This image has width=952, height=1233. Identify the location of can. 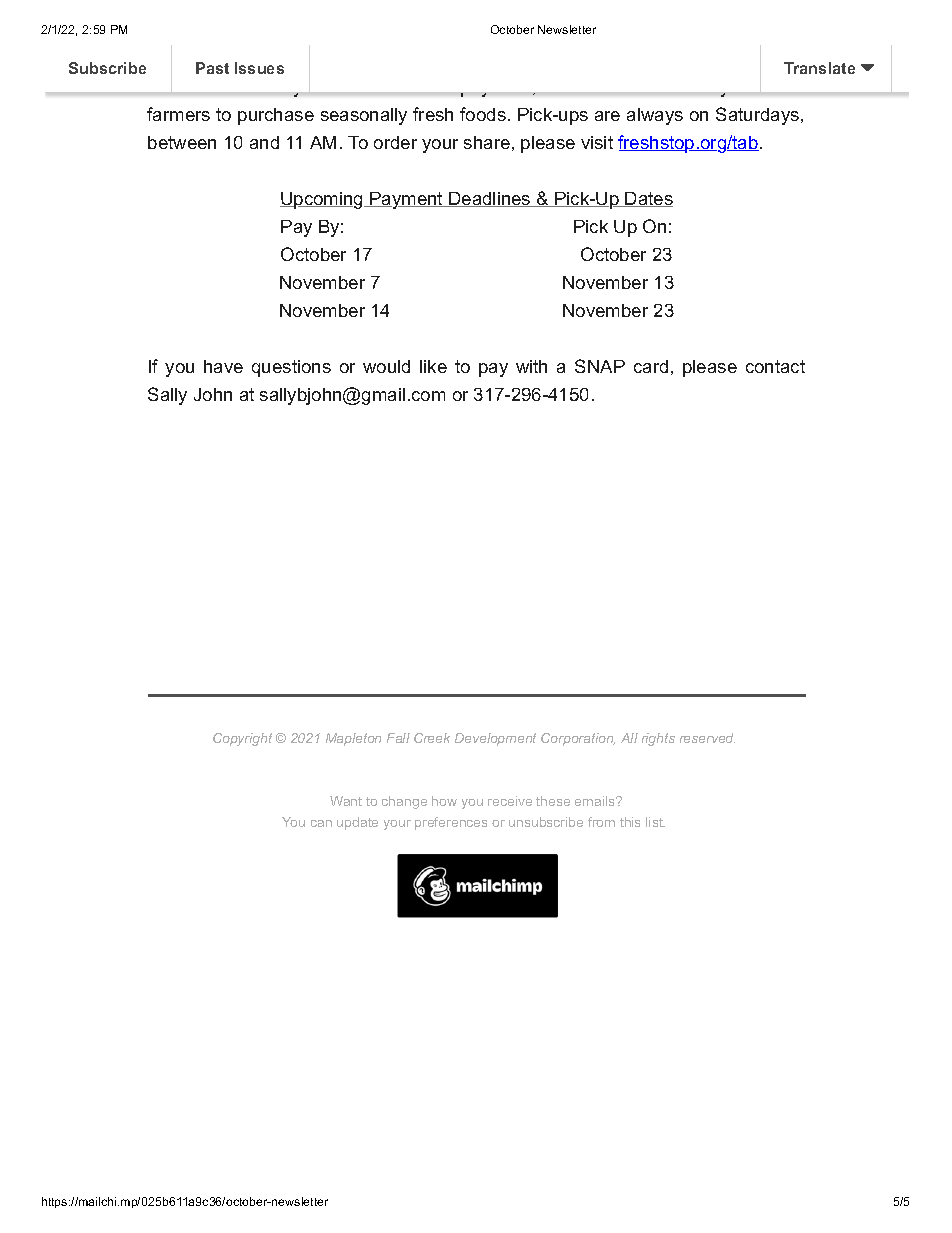
(321, 823).
